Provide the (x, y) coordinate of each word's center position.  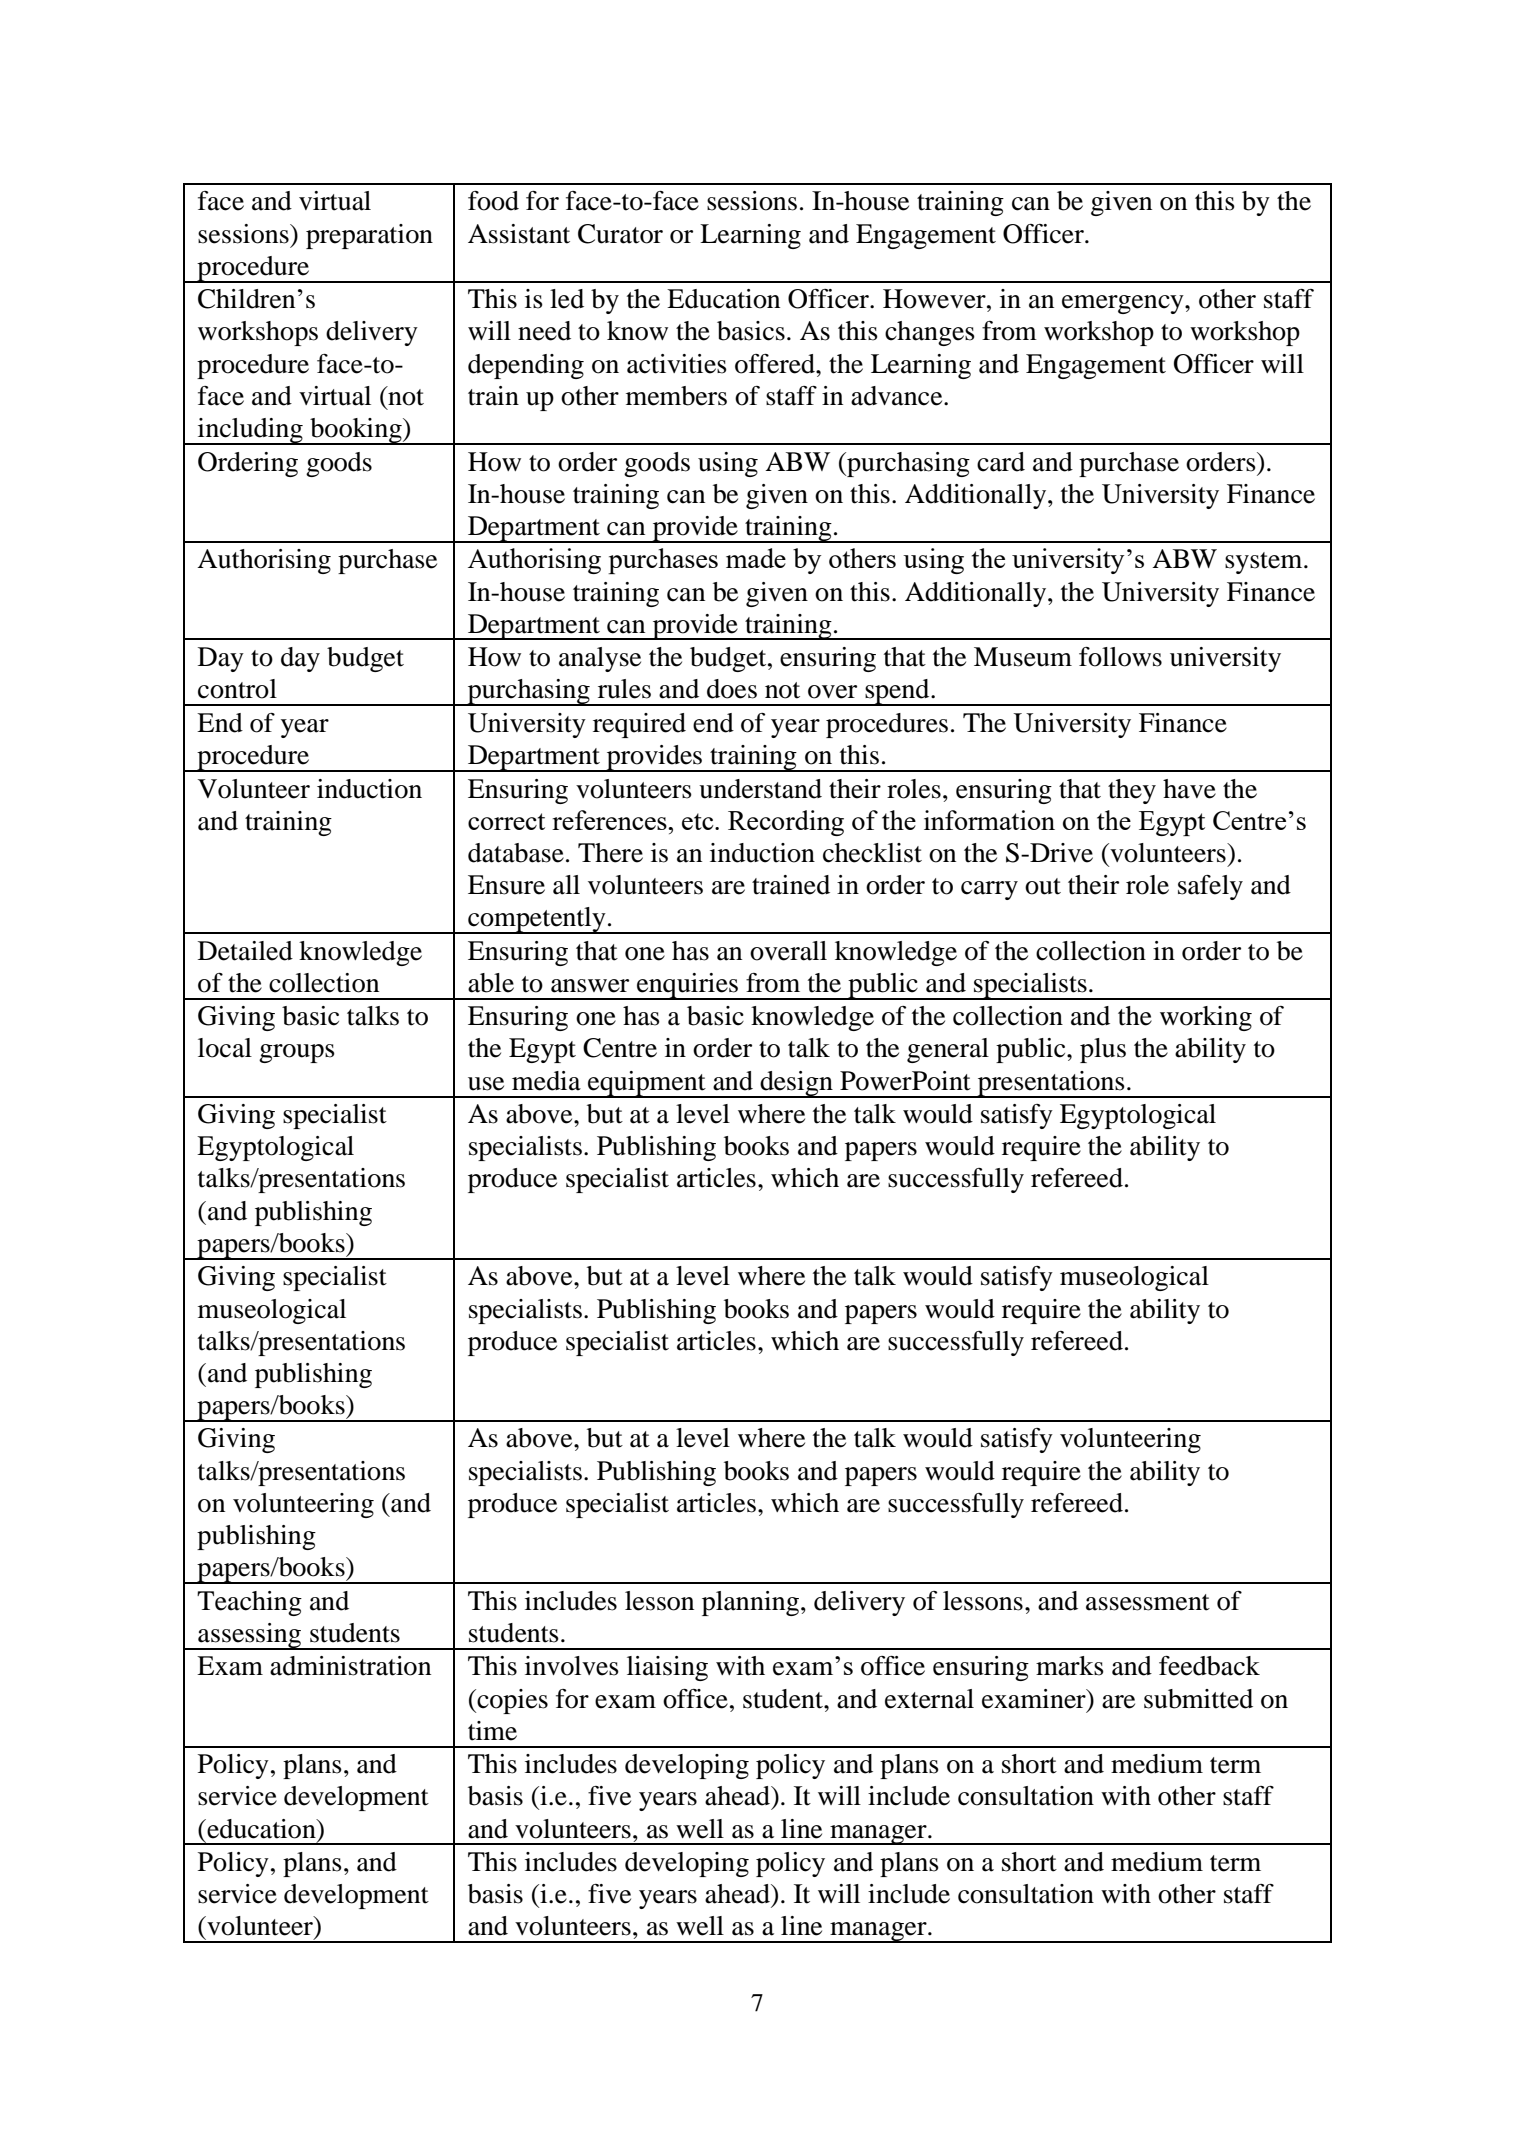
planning (750, 1603)
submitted (1198, 1699)
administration (350, 1666)
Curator (620, 234)
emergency (1124, 304)
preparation (369, 236)
